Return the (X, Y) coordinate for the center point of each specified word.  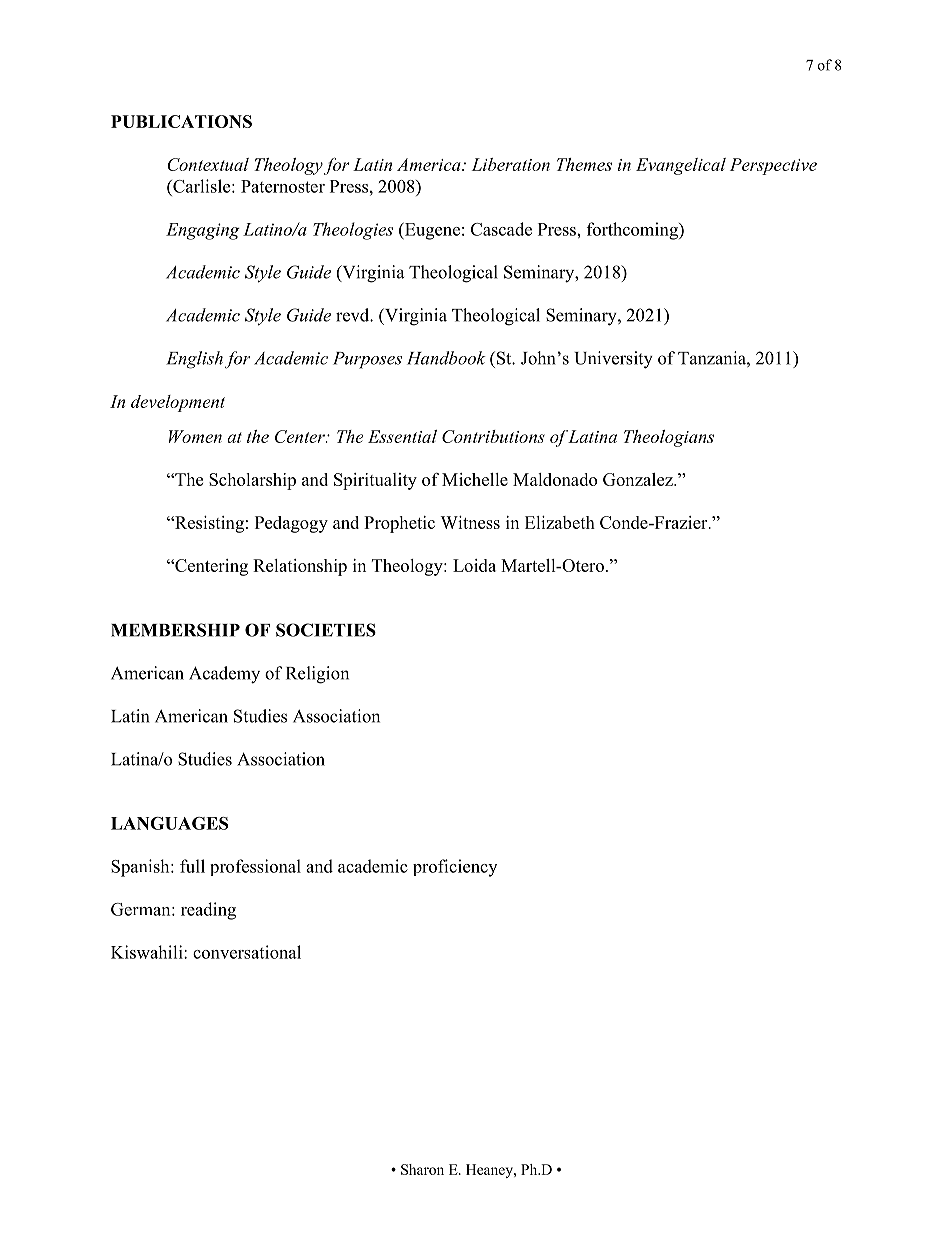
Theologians (669, 438)
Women (195, 436)
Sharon (422, 1169)
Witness (470, 522)
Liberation (510, 164)
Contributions (493, 436)
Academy (224, 675)
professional (255, 867)
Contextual (208, 164)
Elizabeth (560, 522)
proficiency (455, 868)
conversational (247, 952)
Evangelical (681, 166)
